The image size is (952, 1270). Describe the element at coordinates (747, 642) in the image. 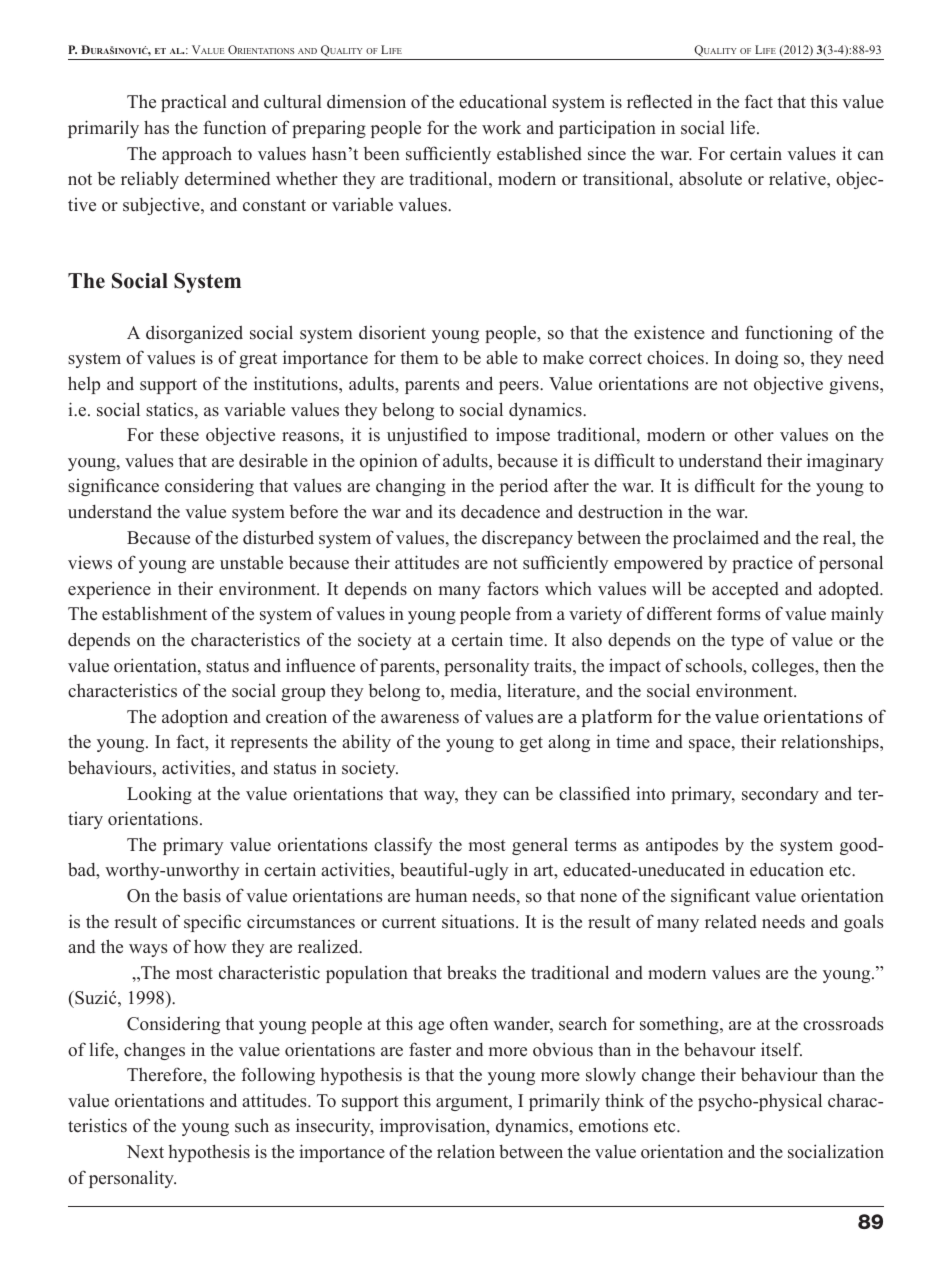

I see `type` at that location.
